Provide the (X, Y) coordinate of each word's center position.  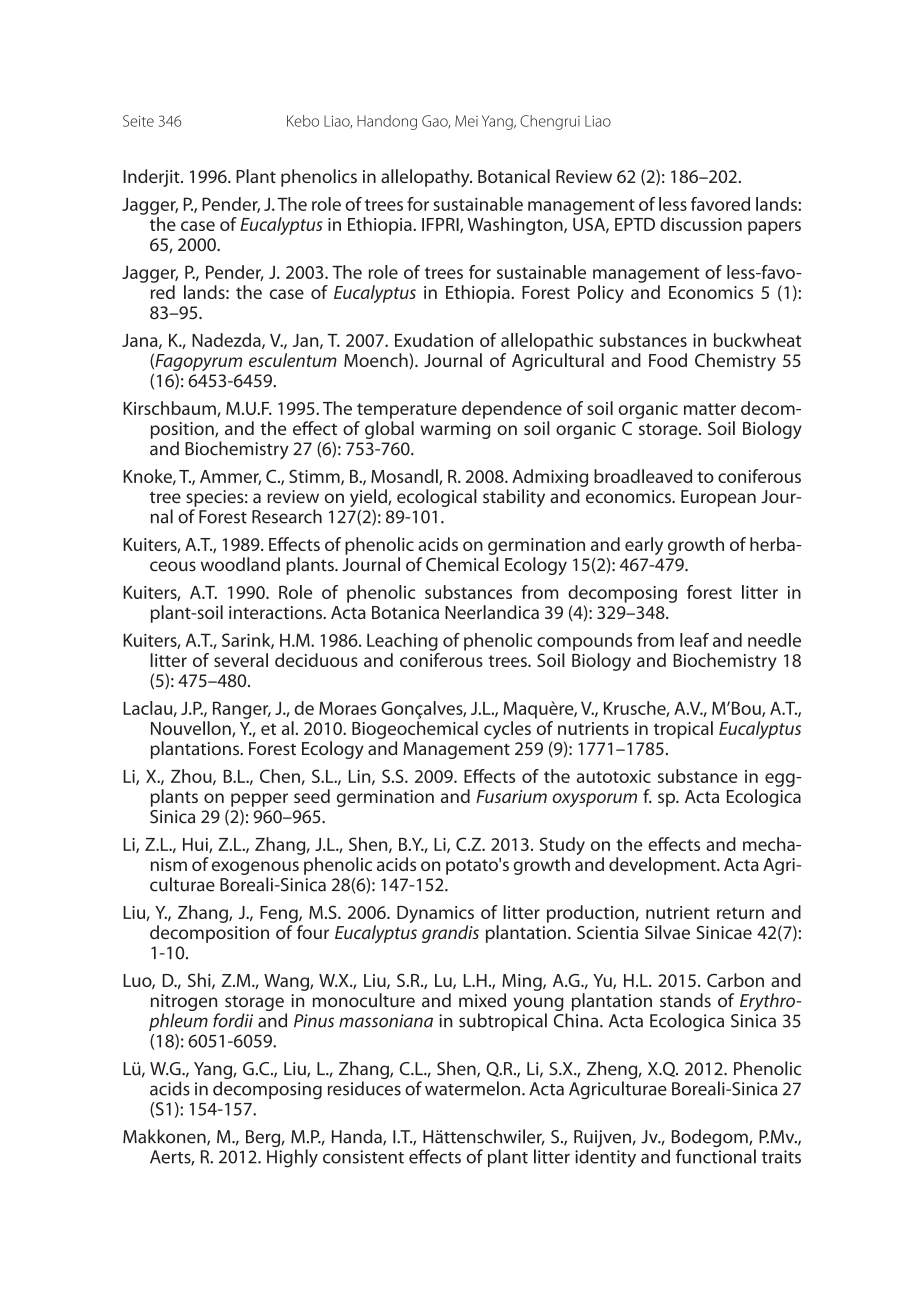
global (389, 430)
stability (514, 498)
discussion (701, 224)
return (740, 913)
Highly (292, 1158)
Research (287, 516)
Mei (466, 121)
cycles (507, 730)
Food (668, 360)
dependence (512, 410)
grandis (450, 934)
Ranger (242, 710)
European (718, 498)
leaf (694, 640)
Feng (280, 914)
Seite (138, 121)
